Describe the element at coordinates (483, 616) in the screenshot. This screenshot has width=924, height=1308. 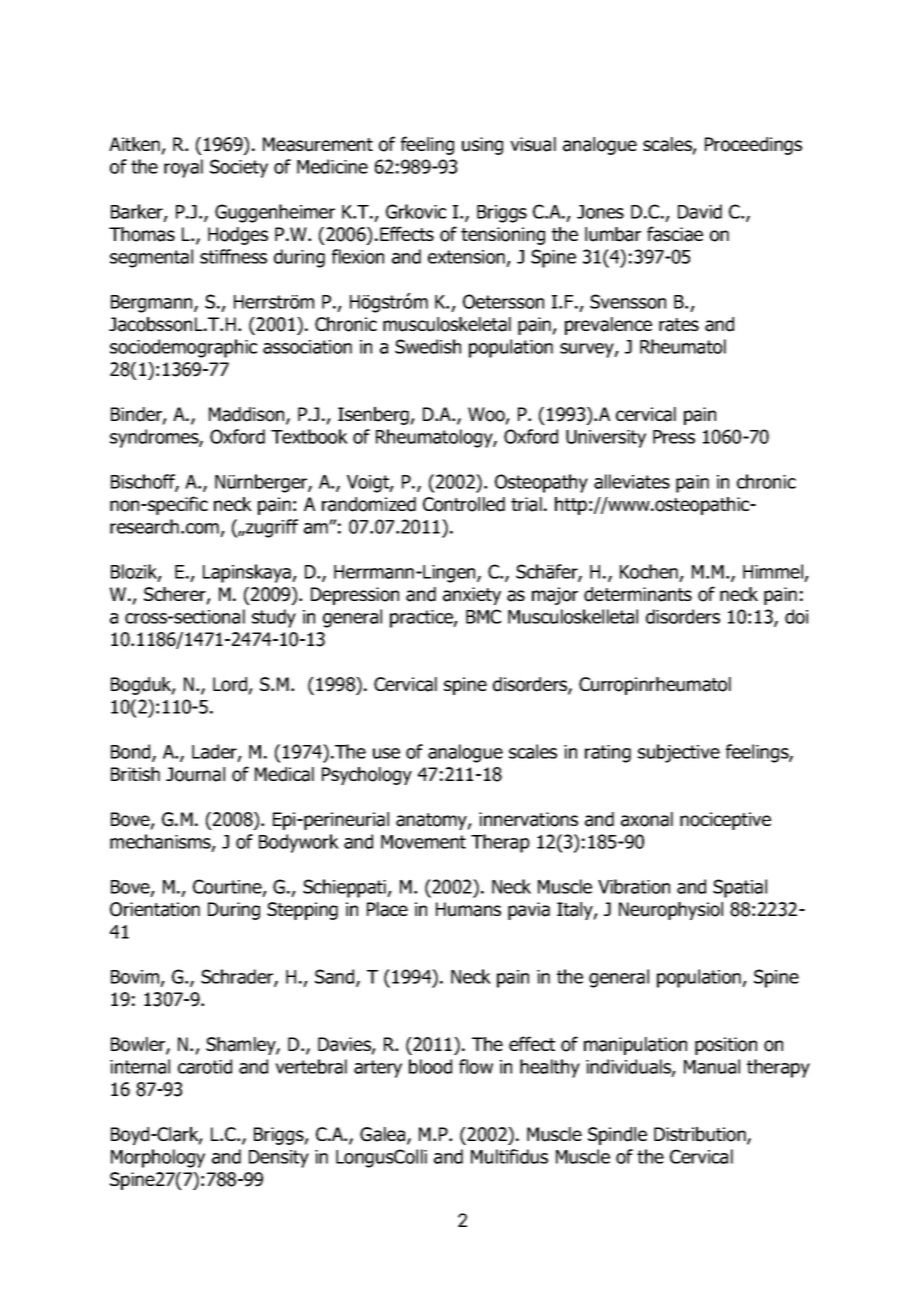
I see `BMC` at that location.
